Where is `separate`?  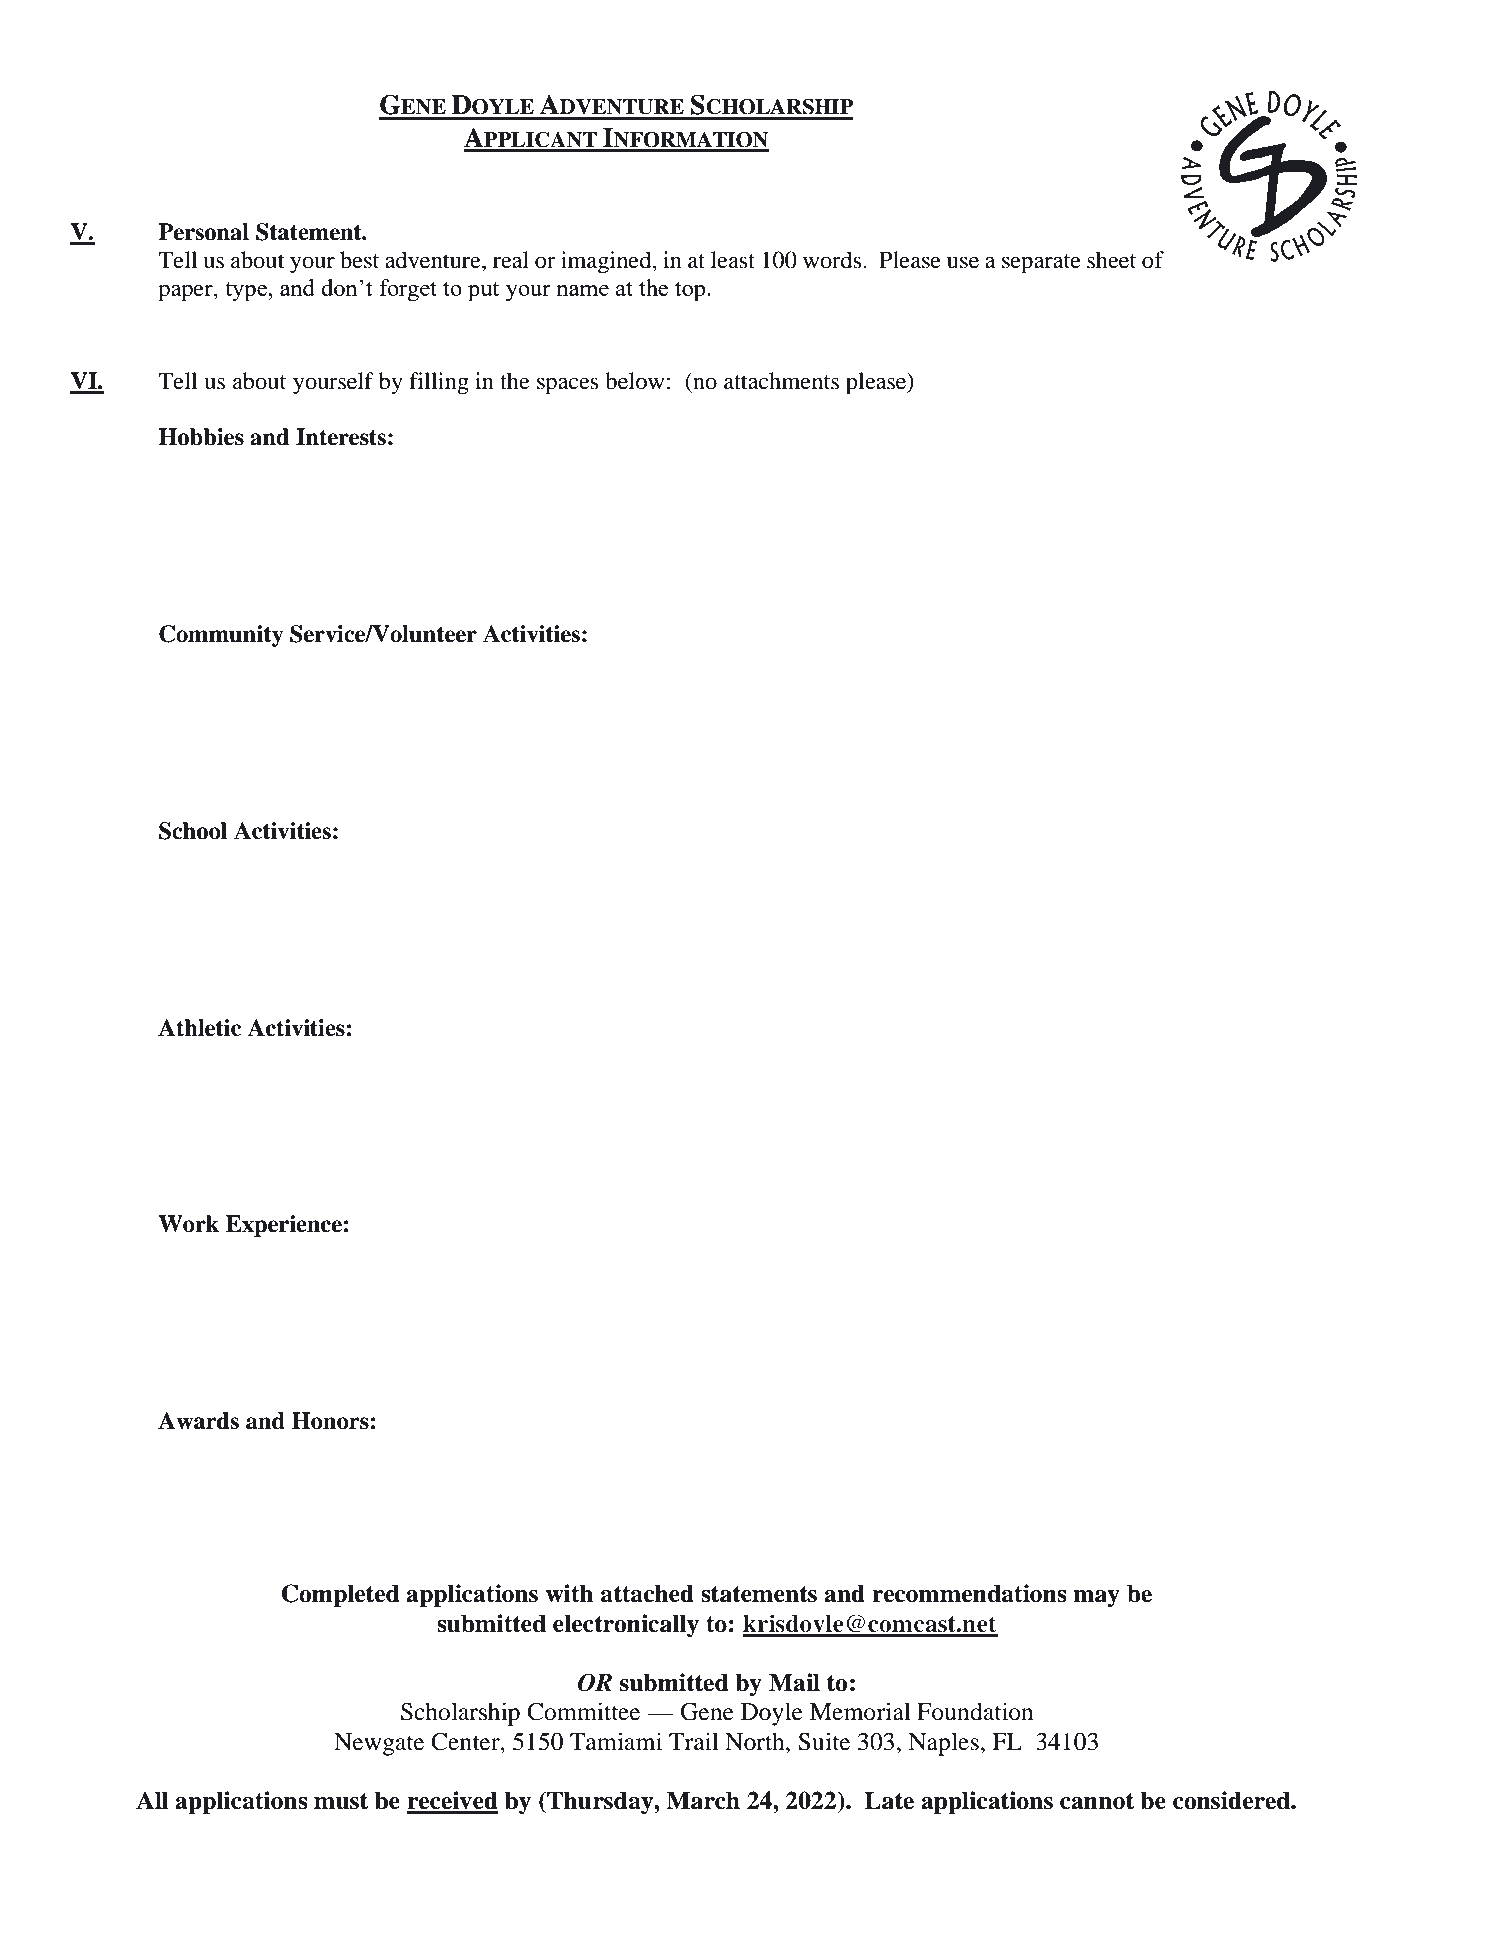
separate is located at coordinates (1041, 264).
